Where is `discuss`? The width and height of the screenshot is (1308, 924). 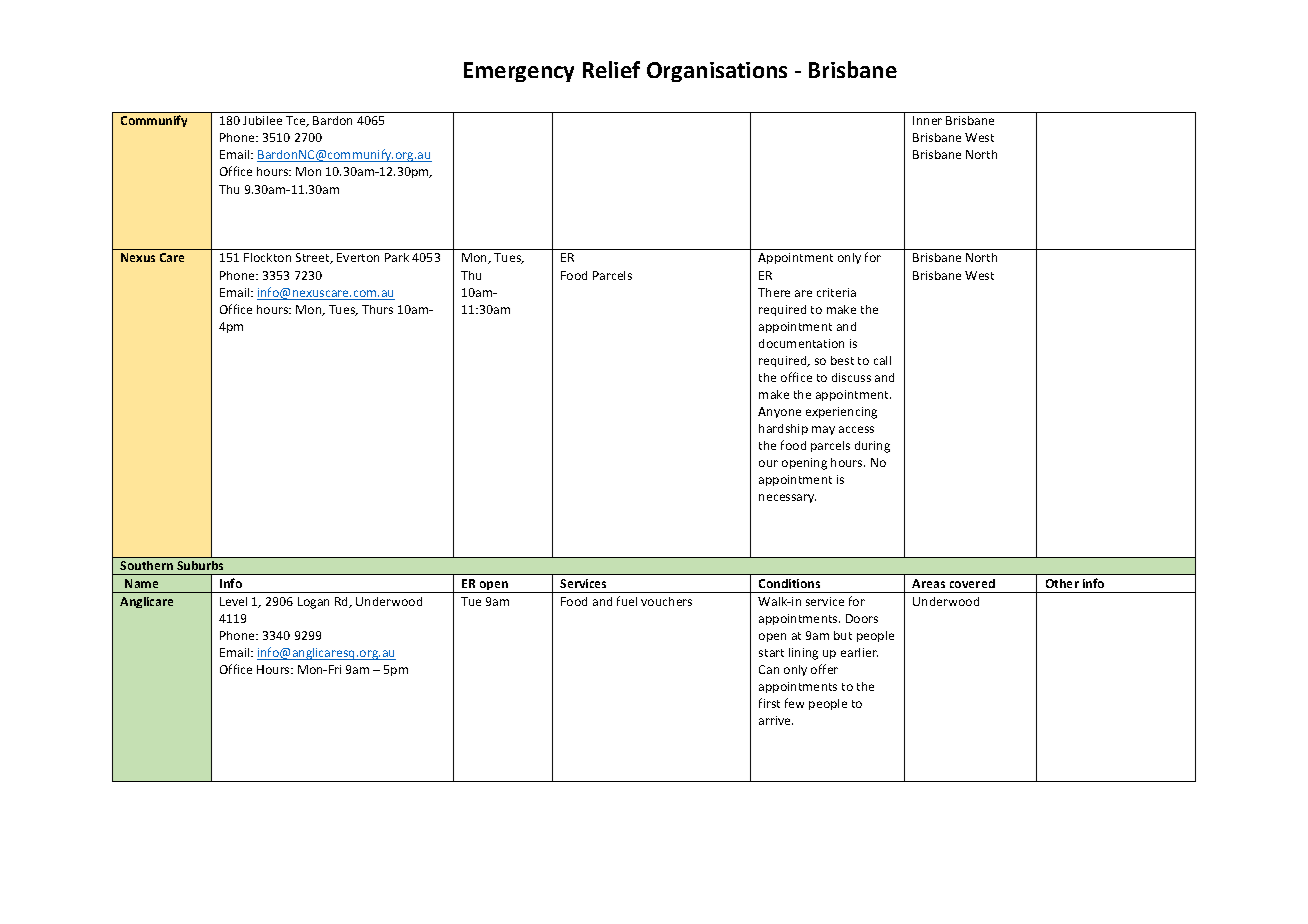 discuss is located at coordinates (851, 377).
